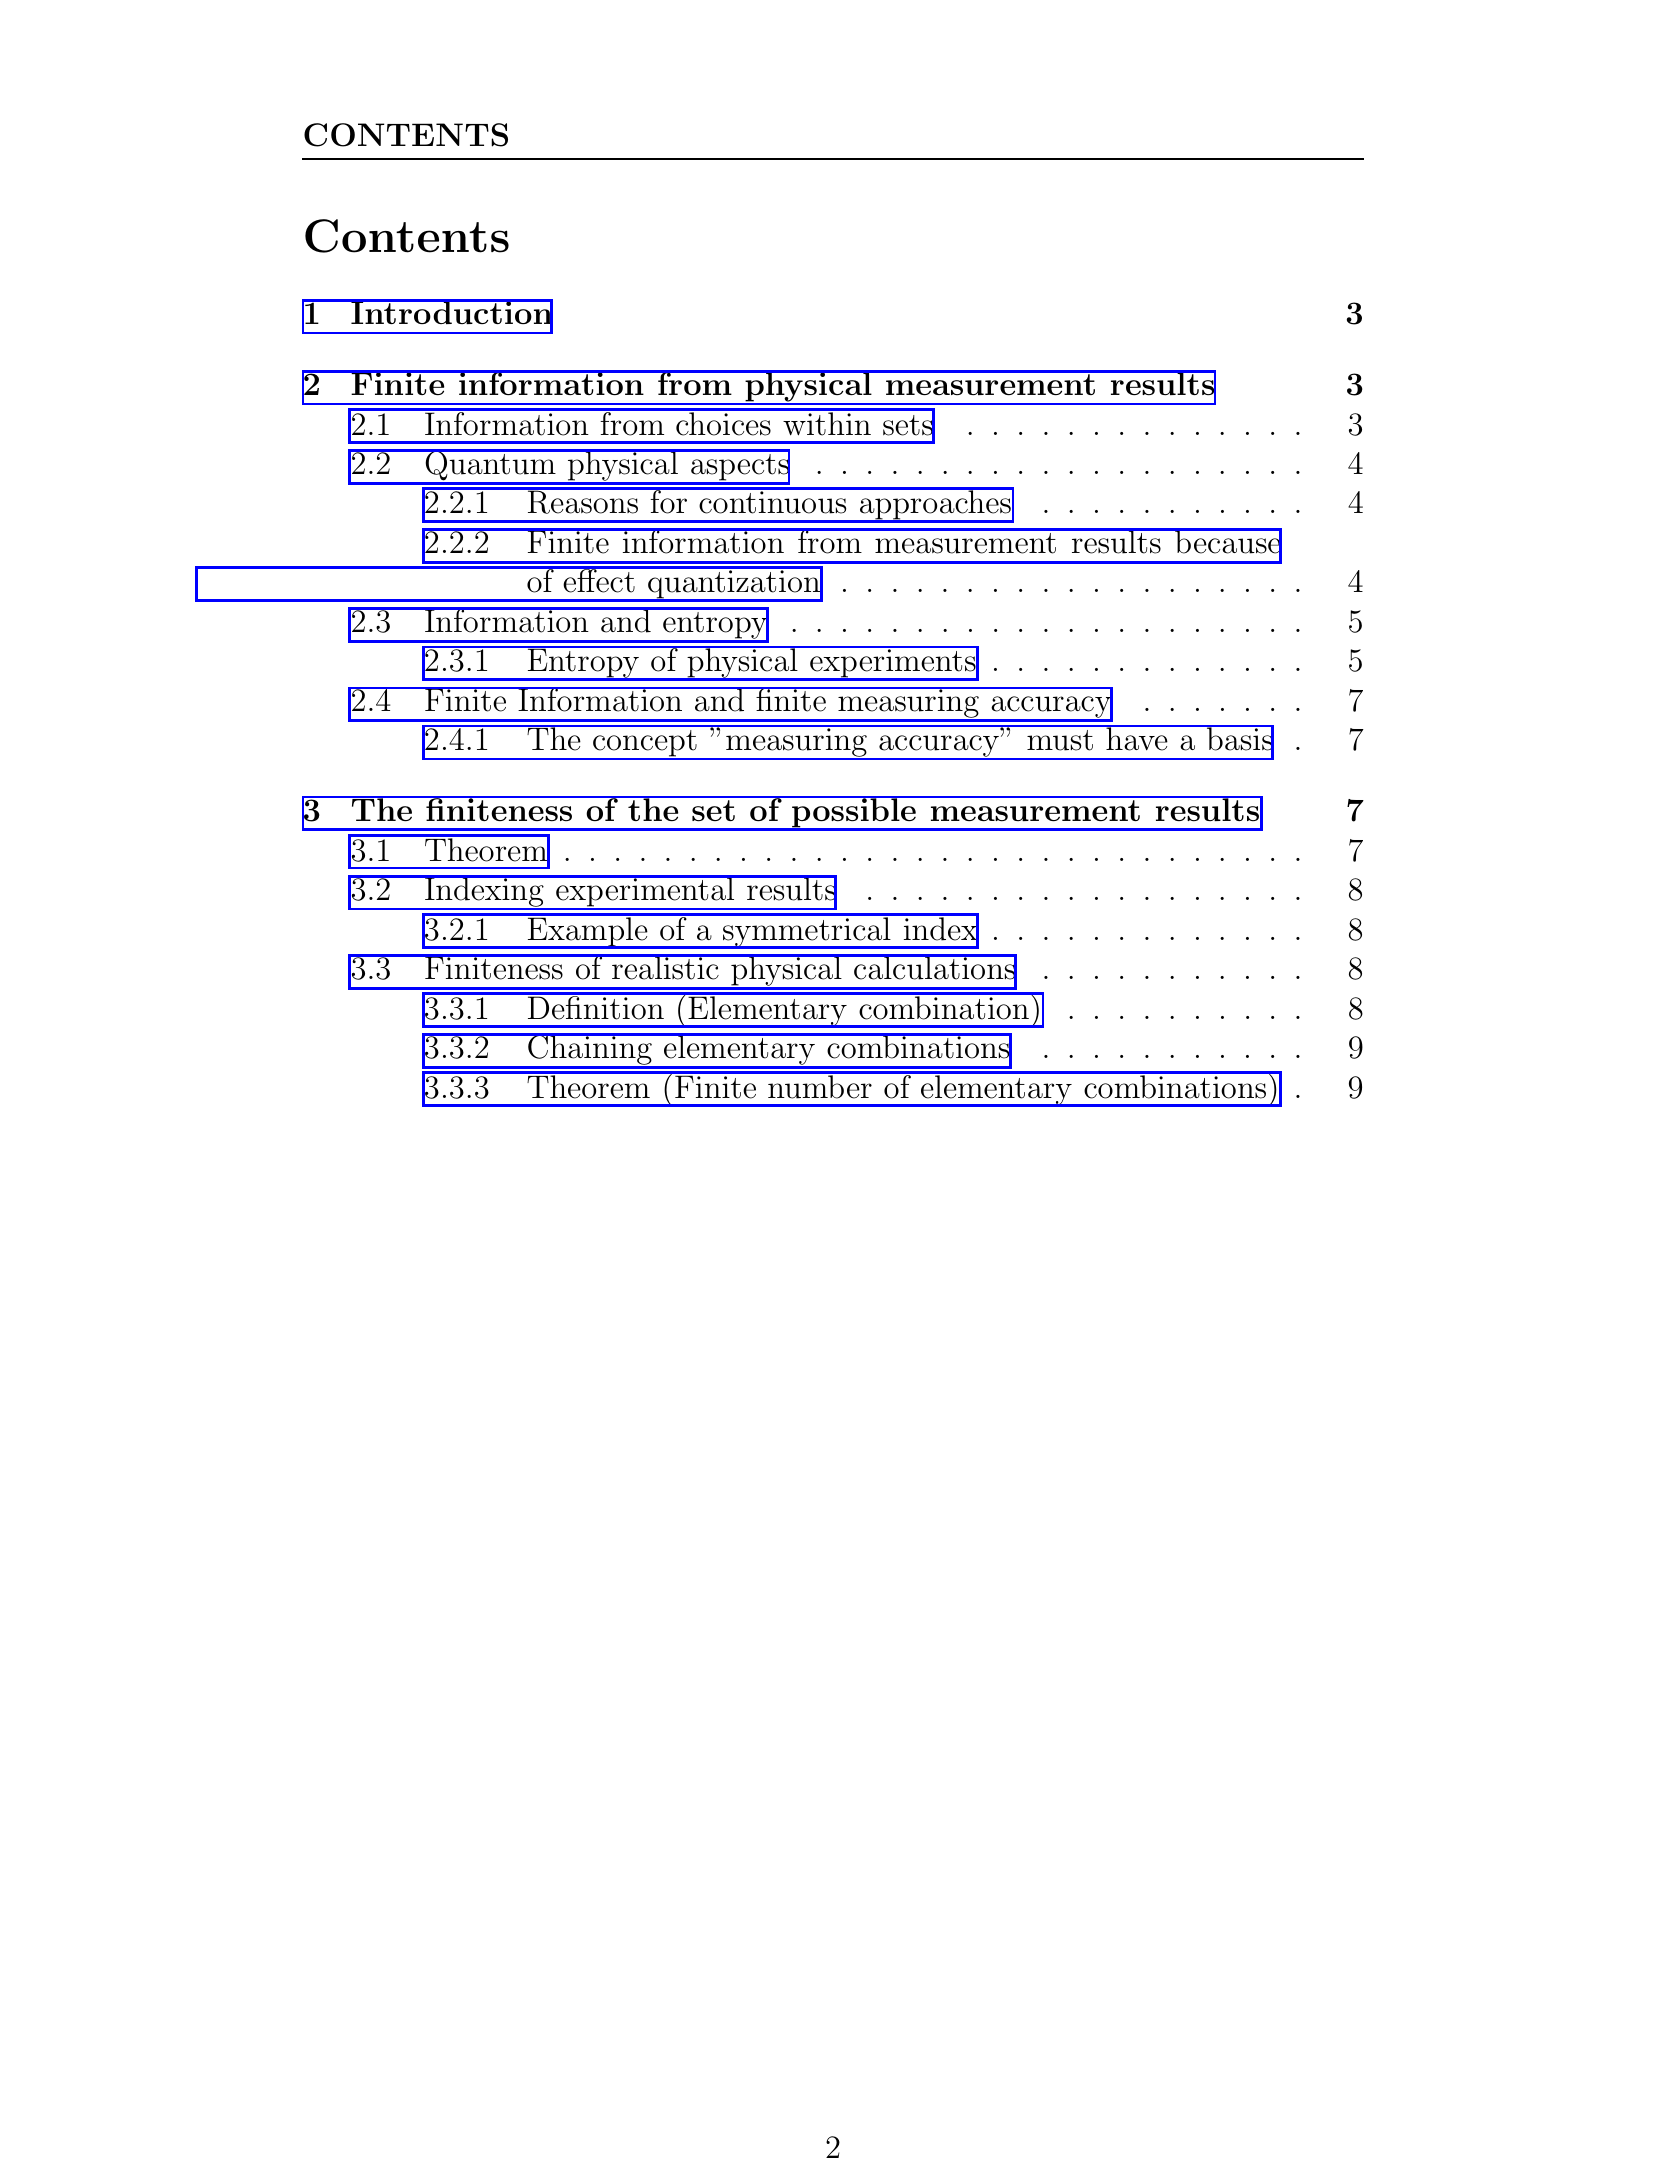  I want to click on possible, so click(854, 814).
